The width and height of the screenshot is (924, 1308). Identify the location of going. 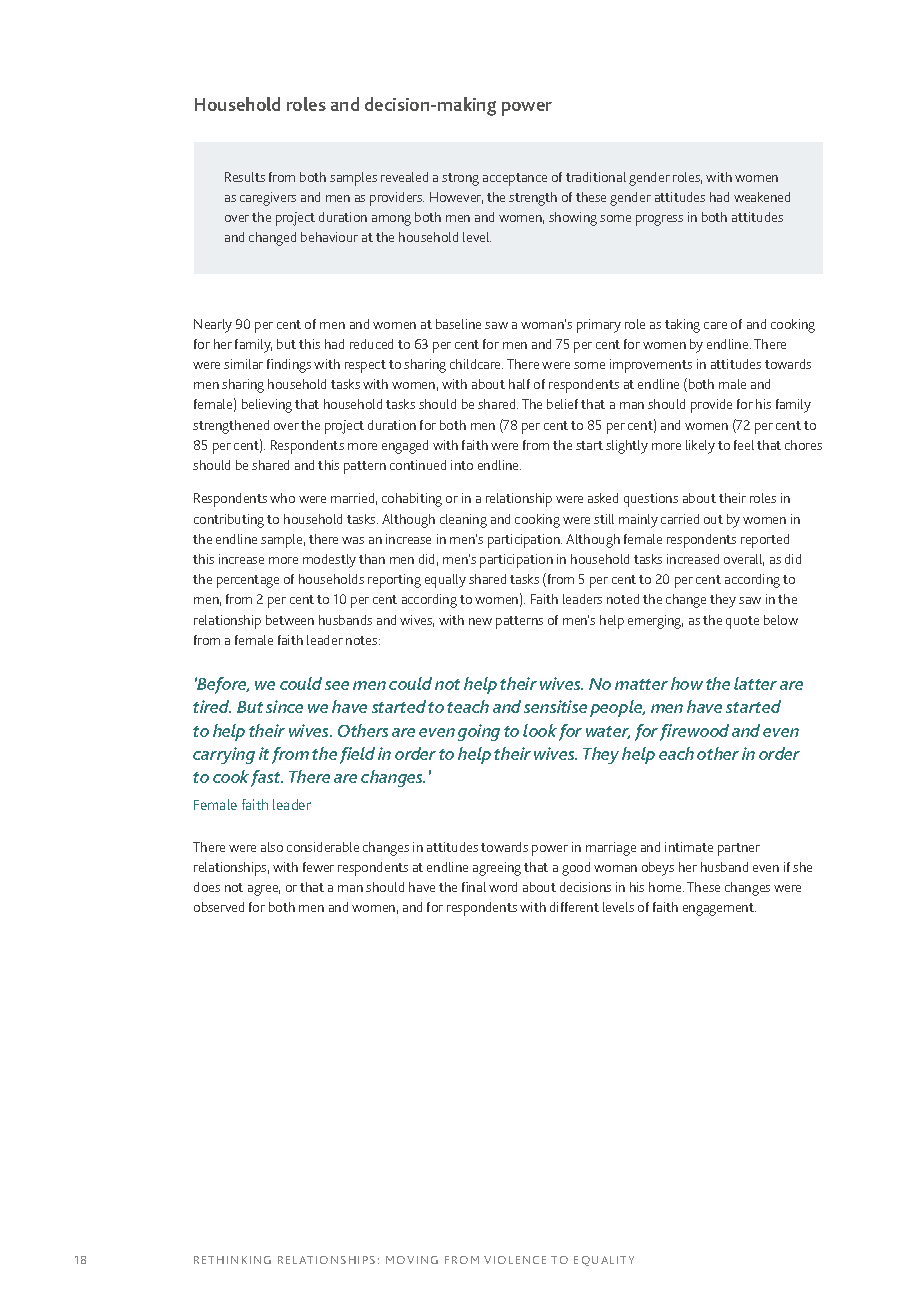
(479, 732).
